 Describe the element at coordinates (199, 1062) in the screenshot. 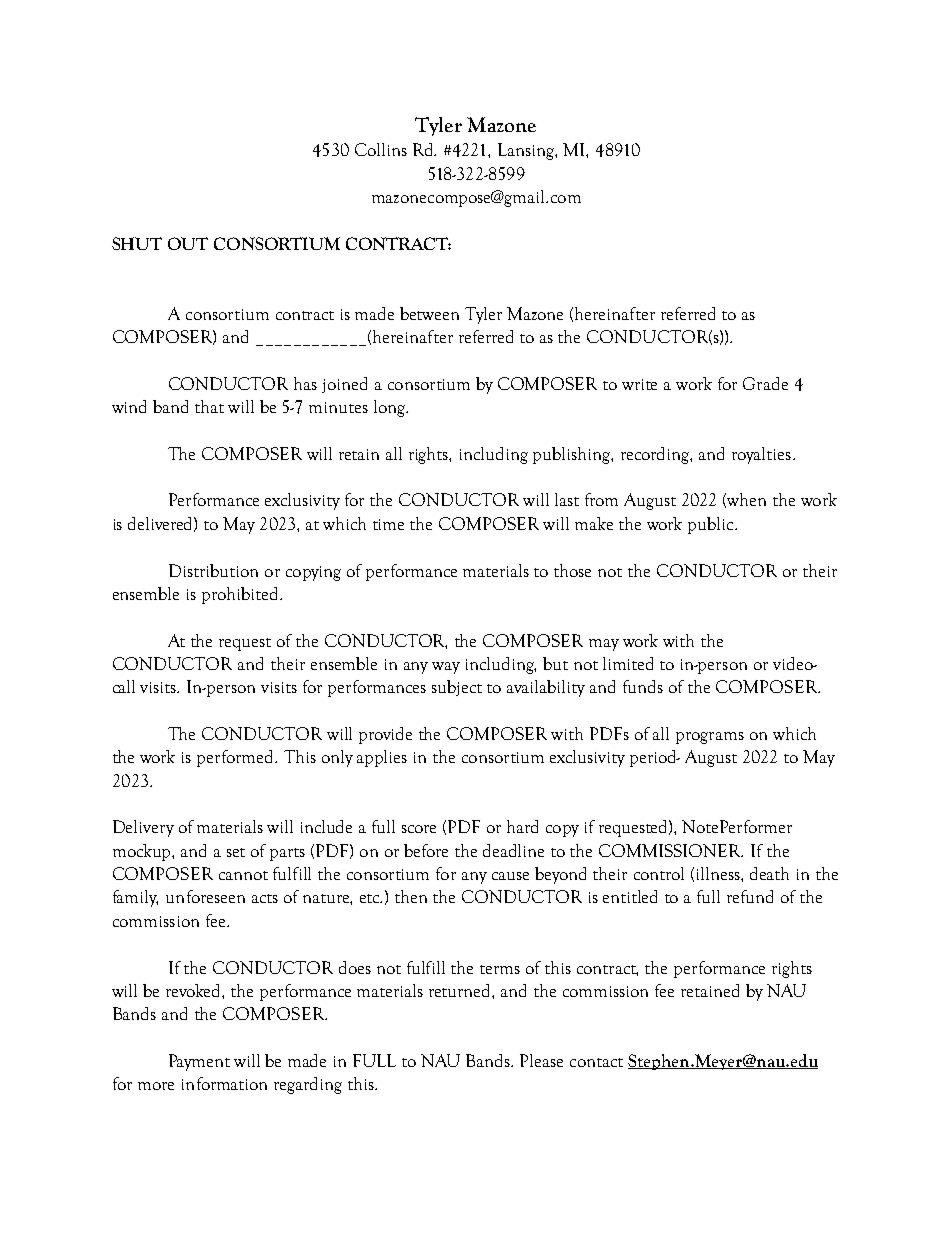

I see `Payment` at that location.
